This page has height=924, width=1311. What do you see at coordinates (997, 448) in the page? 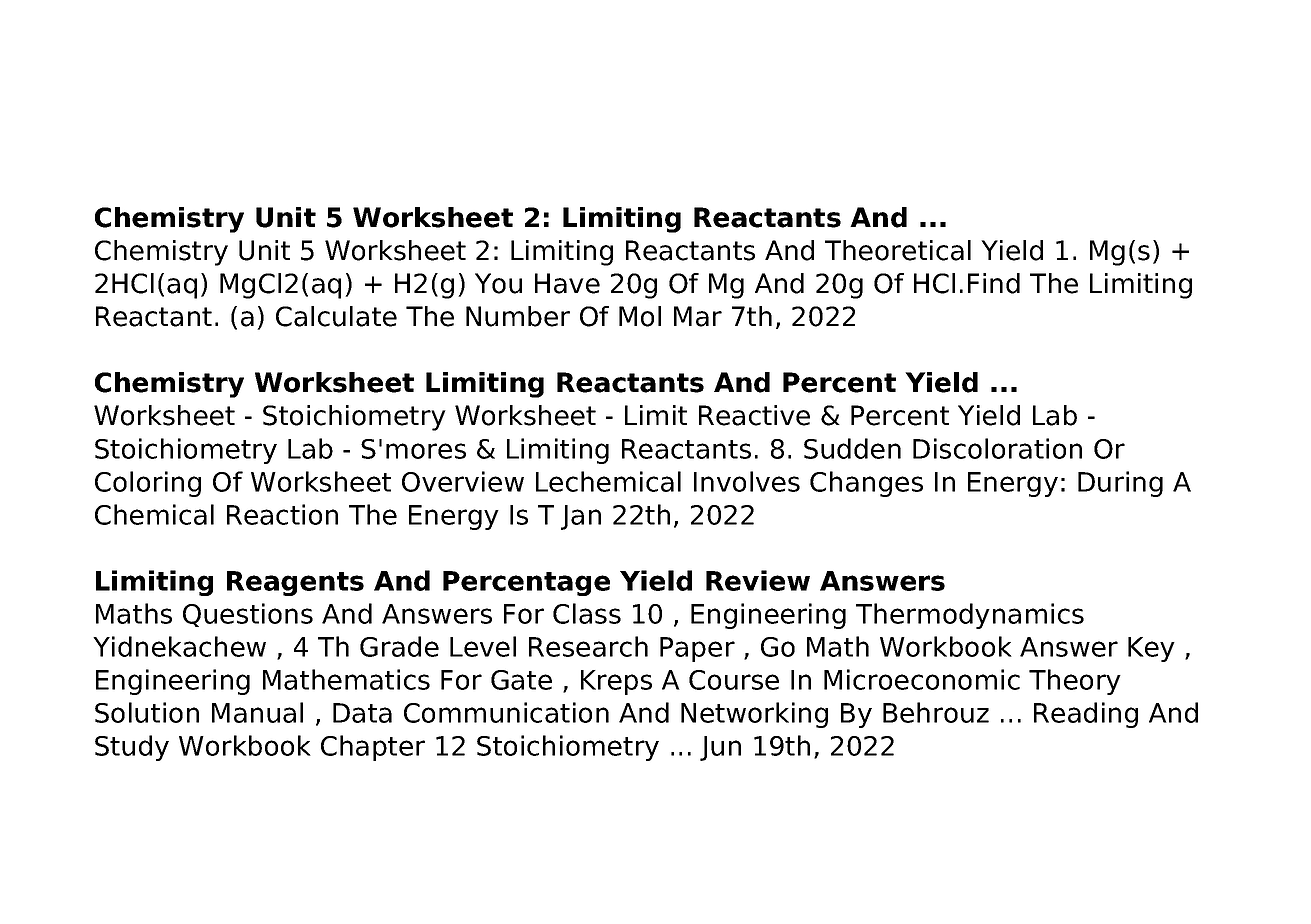
I see `Discoloration` at bounding box center [997, 448].
